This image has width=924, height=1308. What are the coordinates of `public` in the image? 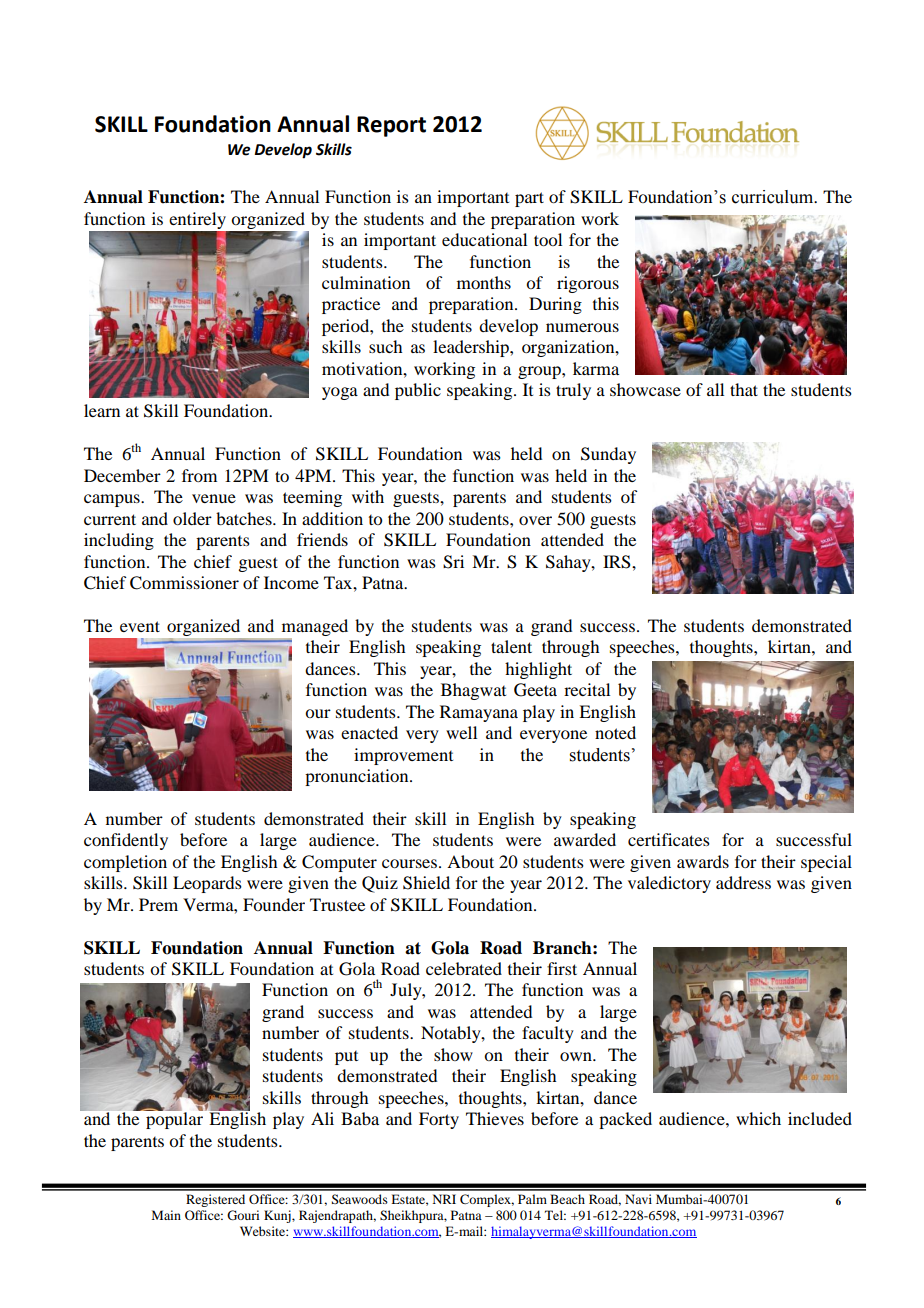 It's located at (418, 391).
